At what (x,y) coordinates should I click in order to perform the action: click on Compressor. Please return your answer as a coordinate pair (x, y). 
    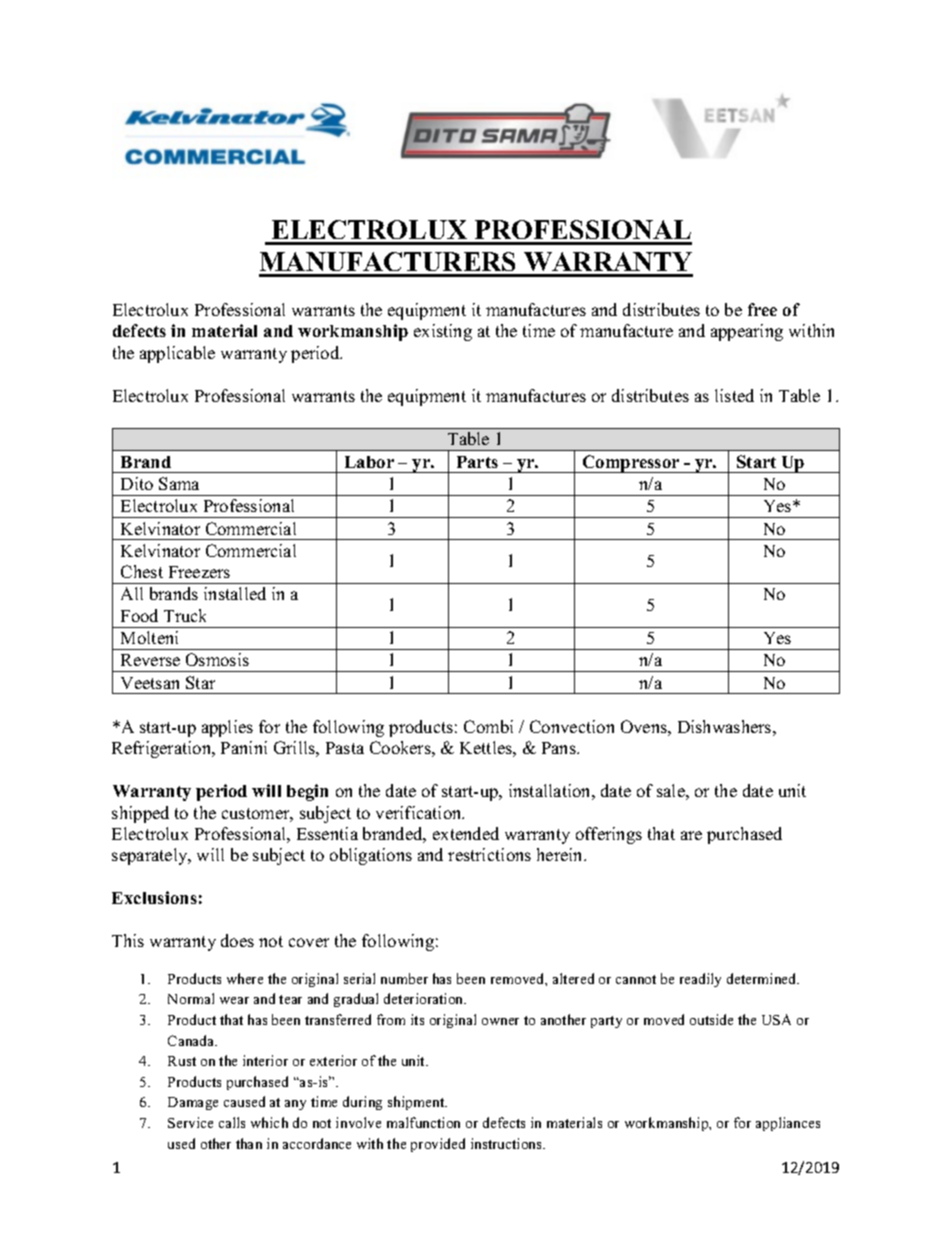
    Looking at the image, I should click on (631, 464).
